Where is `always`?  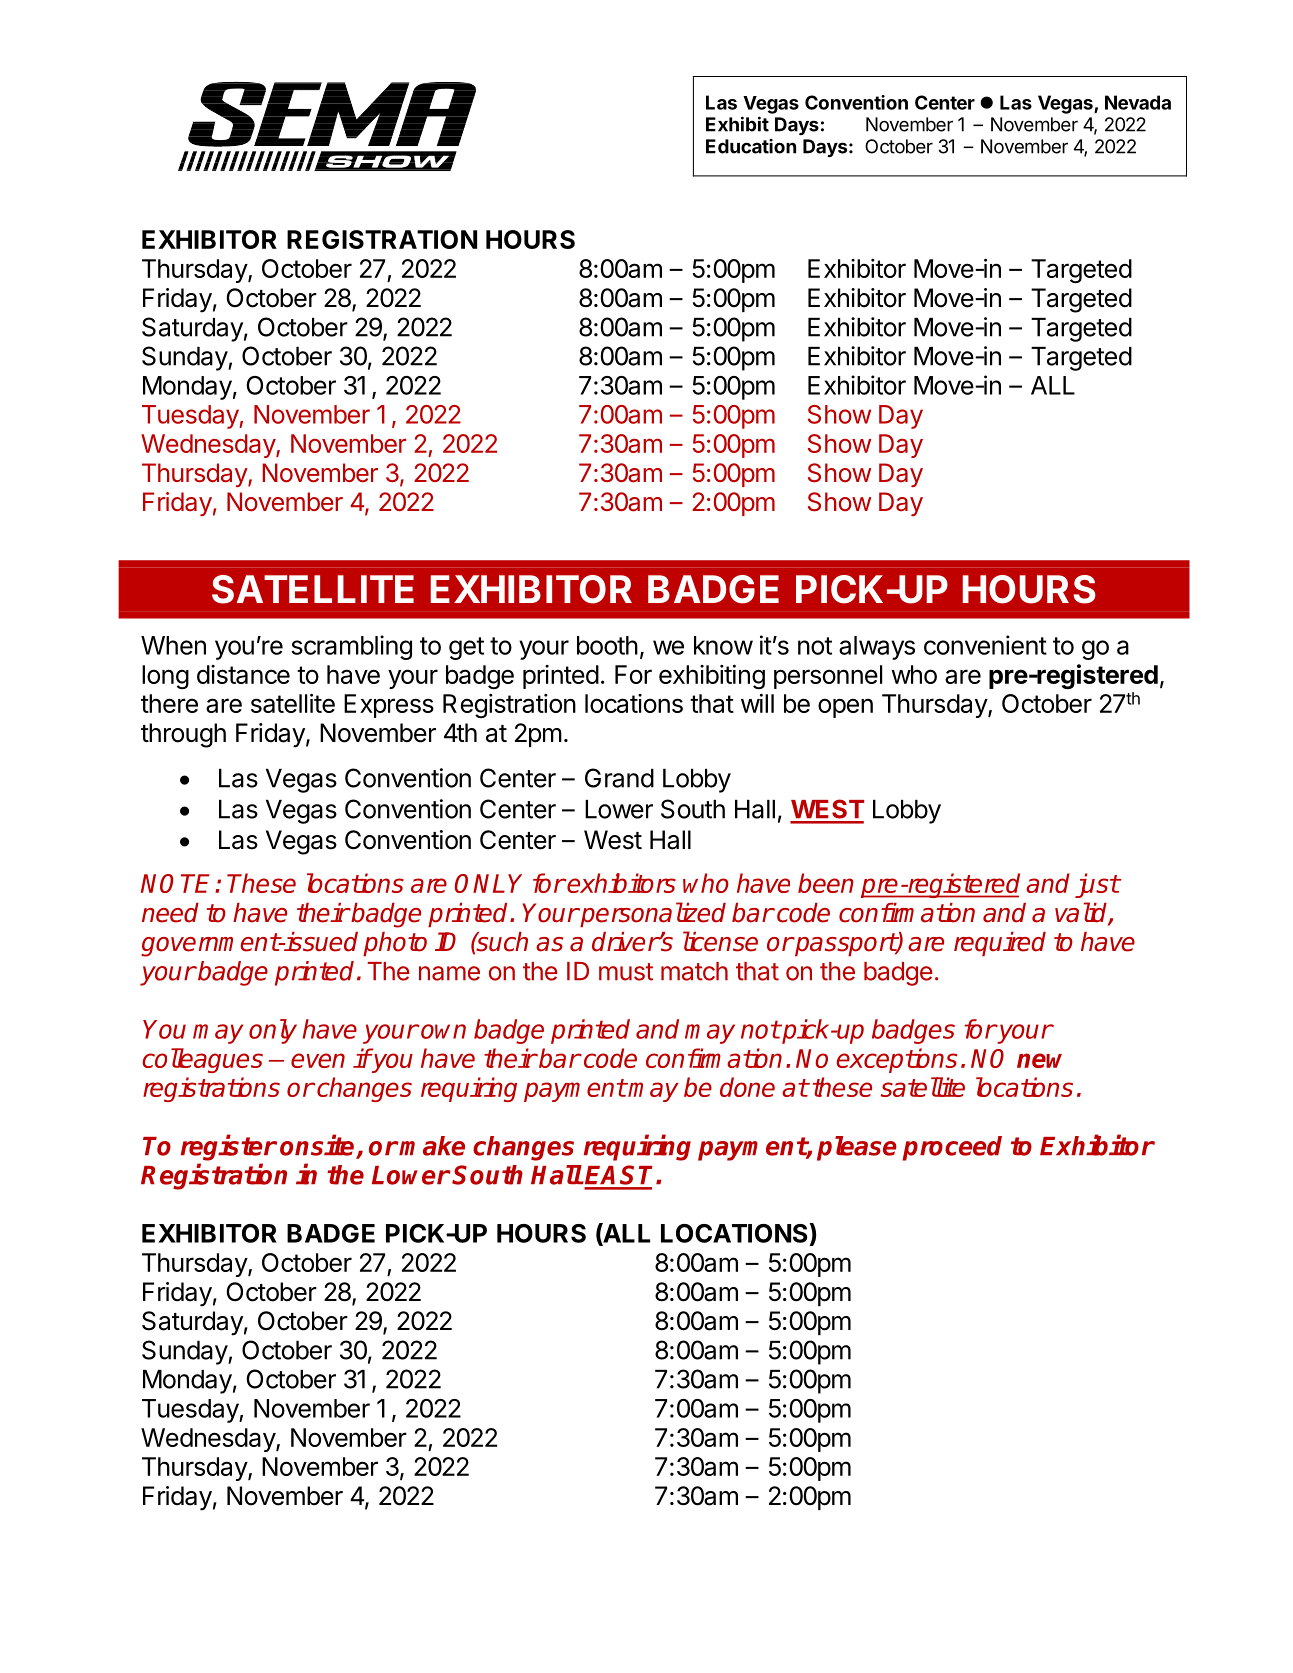
always is located at coordinates (877, 648).
